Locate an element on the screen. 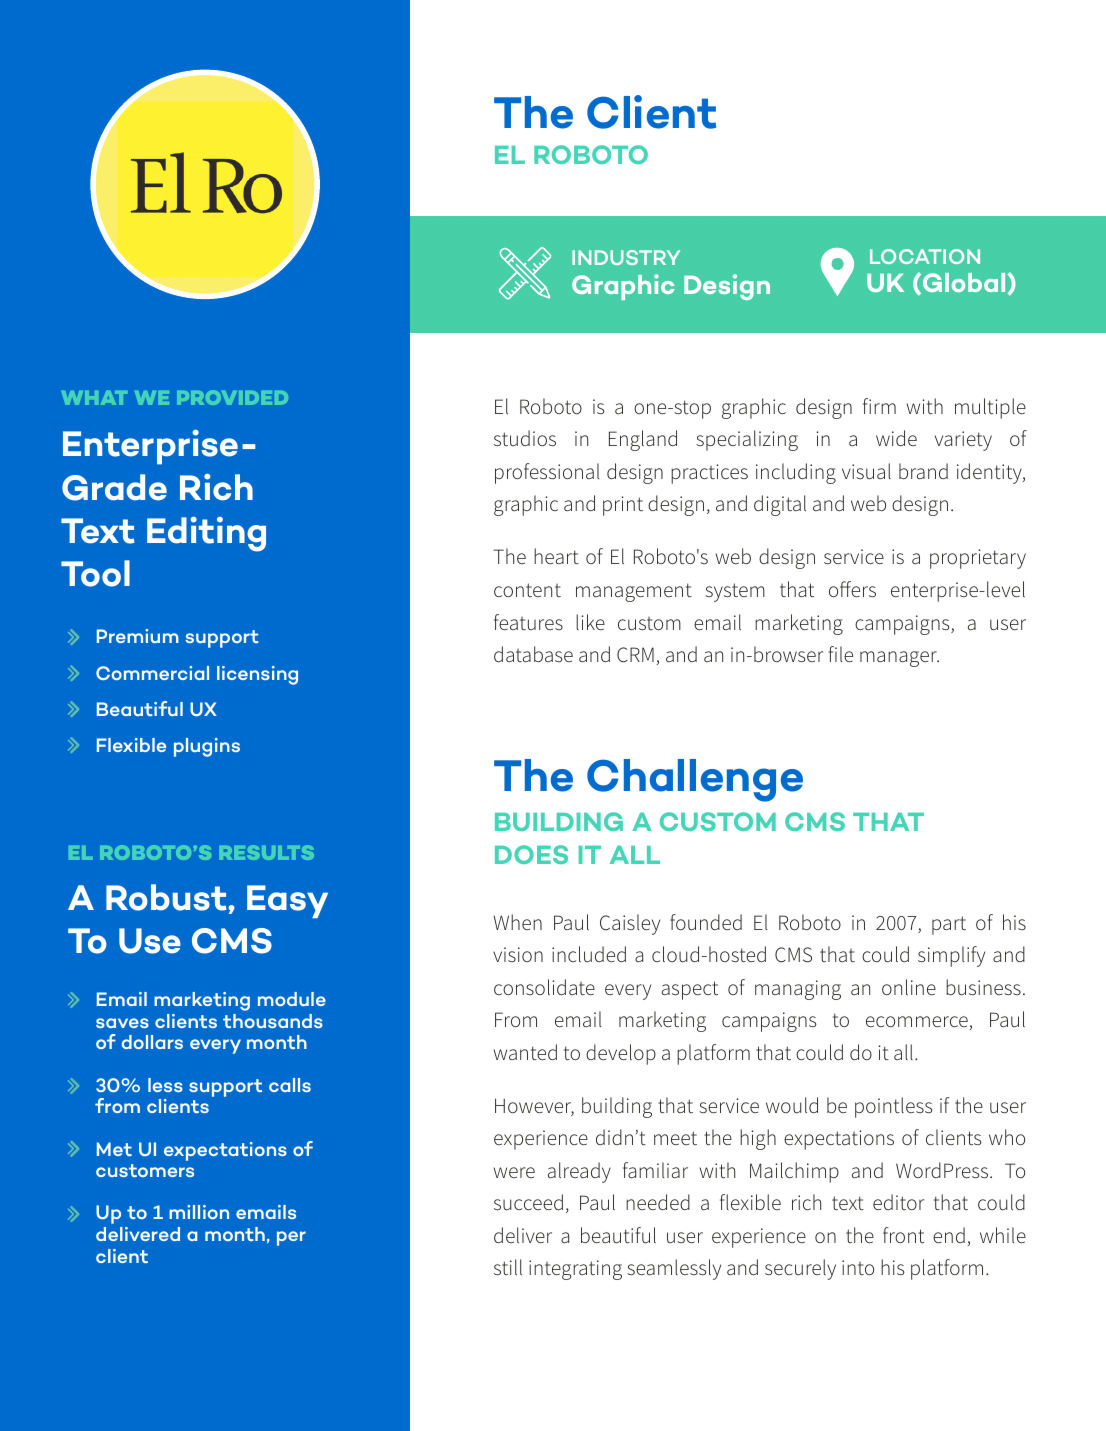  Editing is located at coordinates (206, 534).
